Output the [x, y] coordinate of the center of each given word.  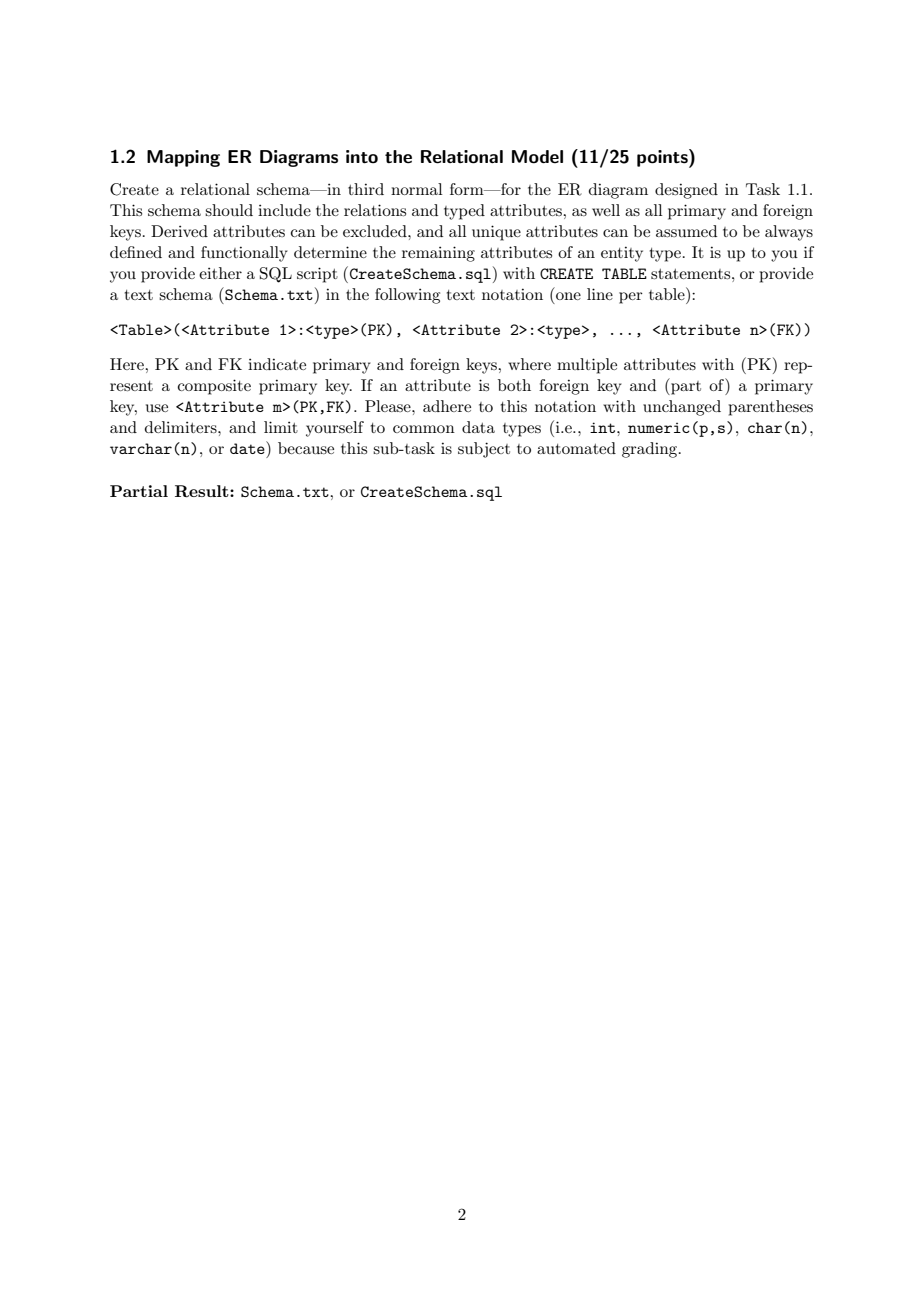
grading [651, 450]
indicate [277, 364]
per [631, 298]
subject [484, 450]
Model [537, 157]
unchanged [682, 408]
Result [203, 491]
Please [389, 406]
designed [686, 191]
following [407, 296]
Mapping [183, 158]
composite [214, 387]
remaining [438, 254]
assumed [686, 231]
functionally [244, 254]
